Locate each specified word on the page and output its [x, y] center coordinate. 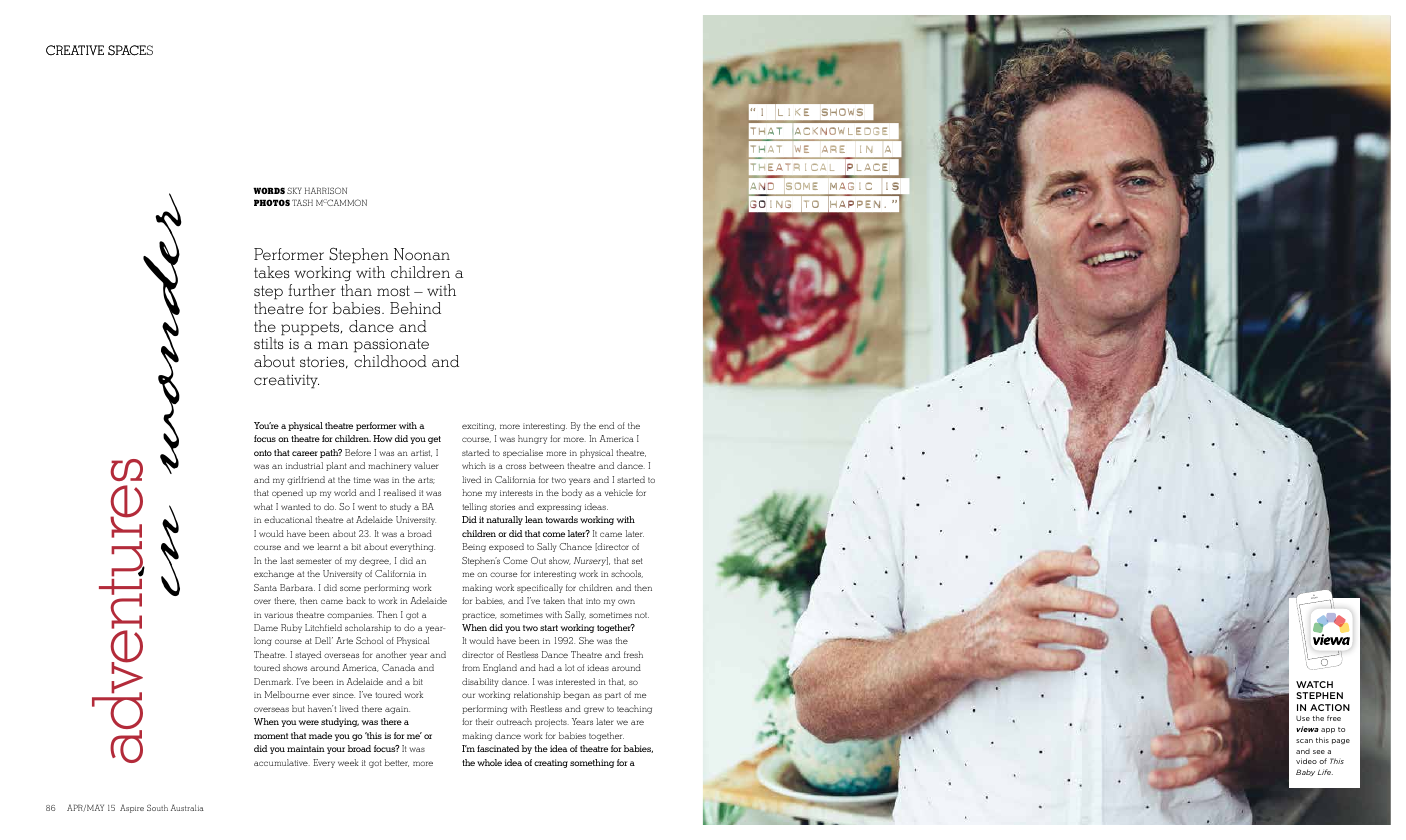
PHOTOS [272, 202]
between [546, 465]
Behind [415, 308]
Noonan [422, 254]
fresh [633, 654]
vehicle [619, 492]
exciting [479, 427]
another [391, 654]
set [637, 561]
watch [1314, 684]
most [393, 291]
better [397, 763]
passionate [391, 347]
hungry [532, 439]
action [1330, 707]
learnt [329, 546]
